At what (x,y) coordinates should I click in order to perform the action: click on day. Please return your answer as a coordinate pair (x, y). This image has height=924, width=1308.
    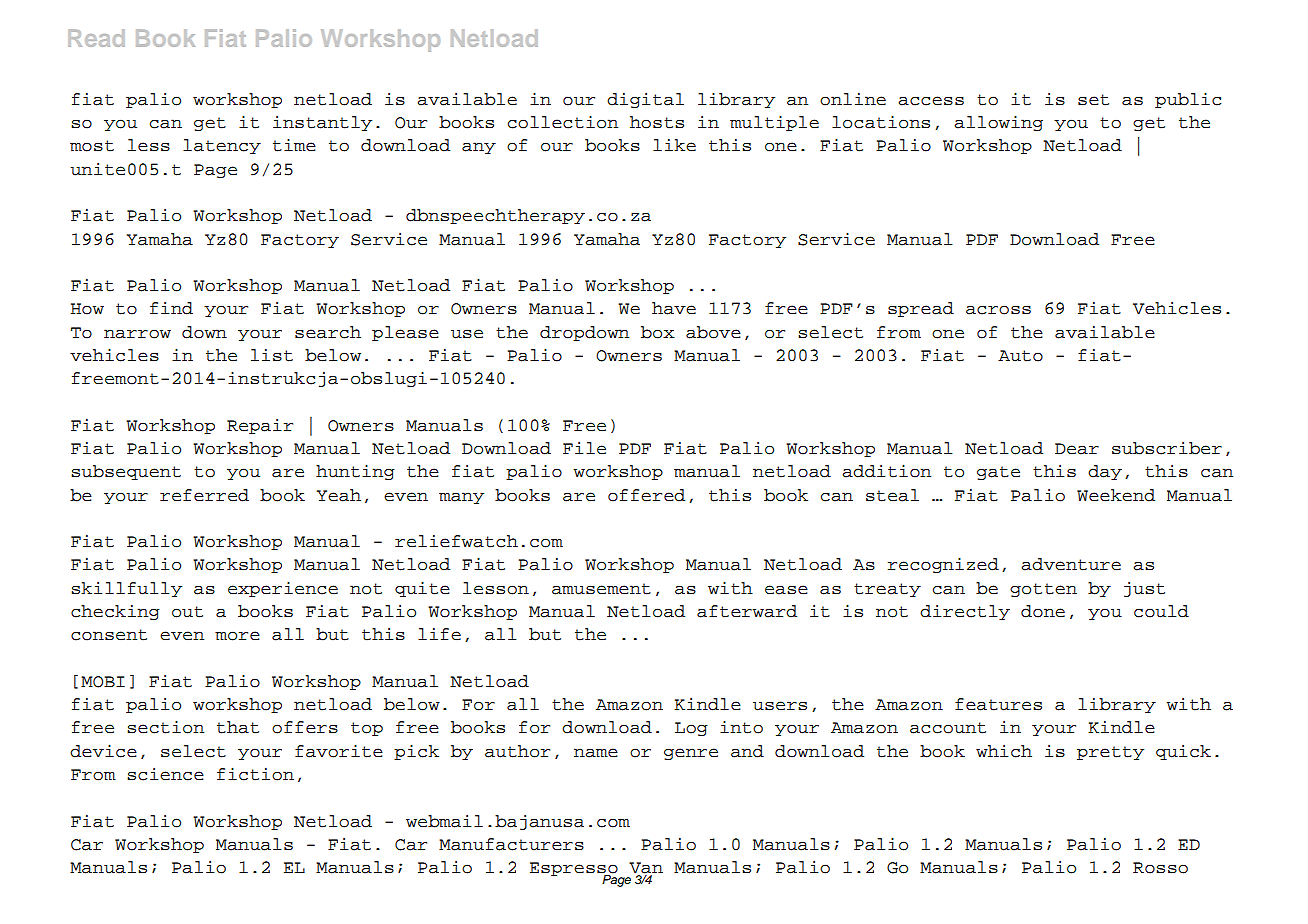
    Looking at the image, I should click on (1105, 472).
